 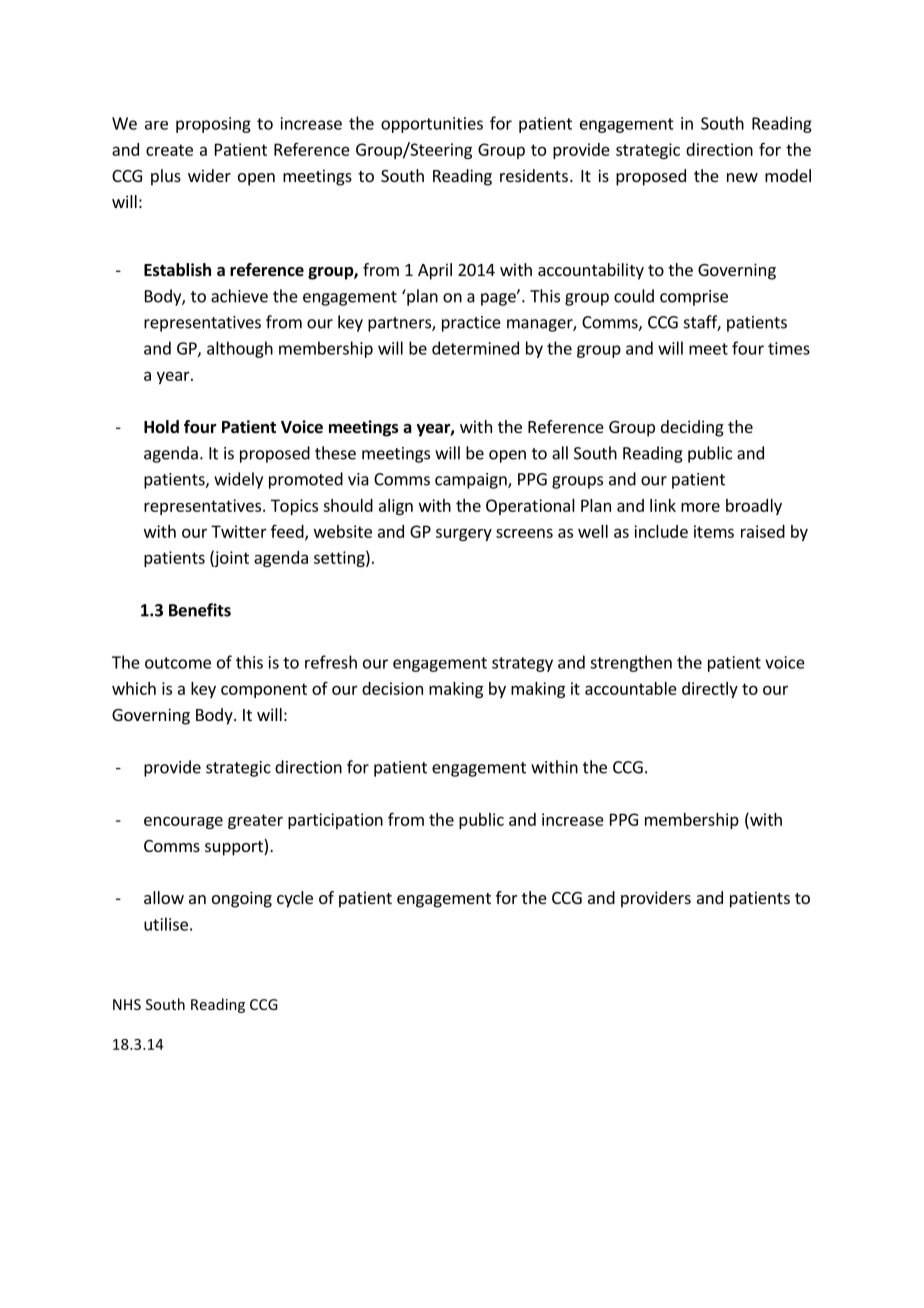 What do you see at coordinates (742, 177) in the screenshot?
I see `new` at bounding box center [742, 177].
